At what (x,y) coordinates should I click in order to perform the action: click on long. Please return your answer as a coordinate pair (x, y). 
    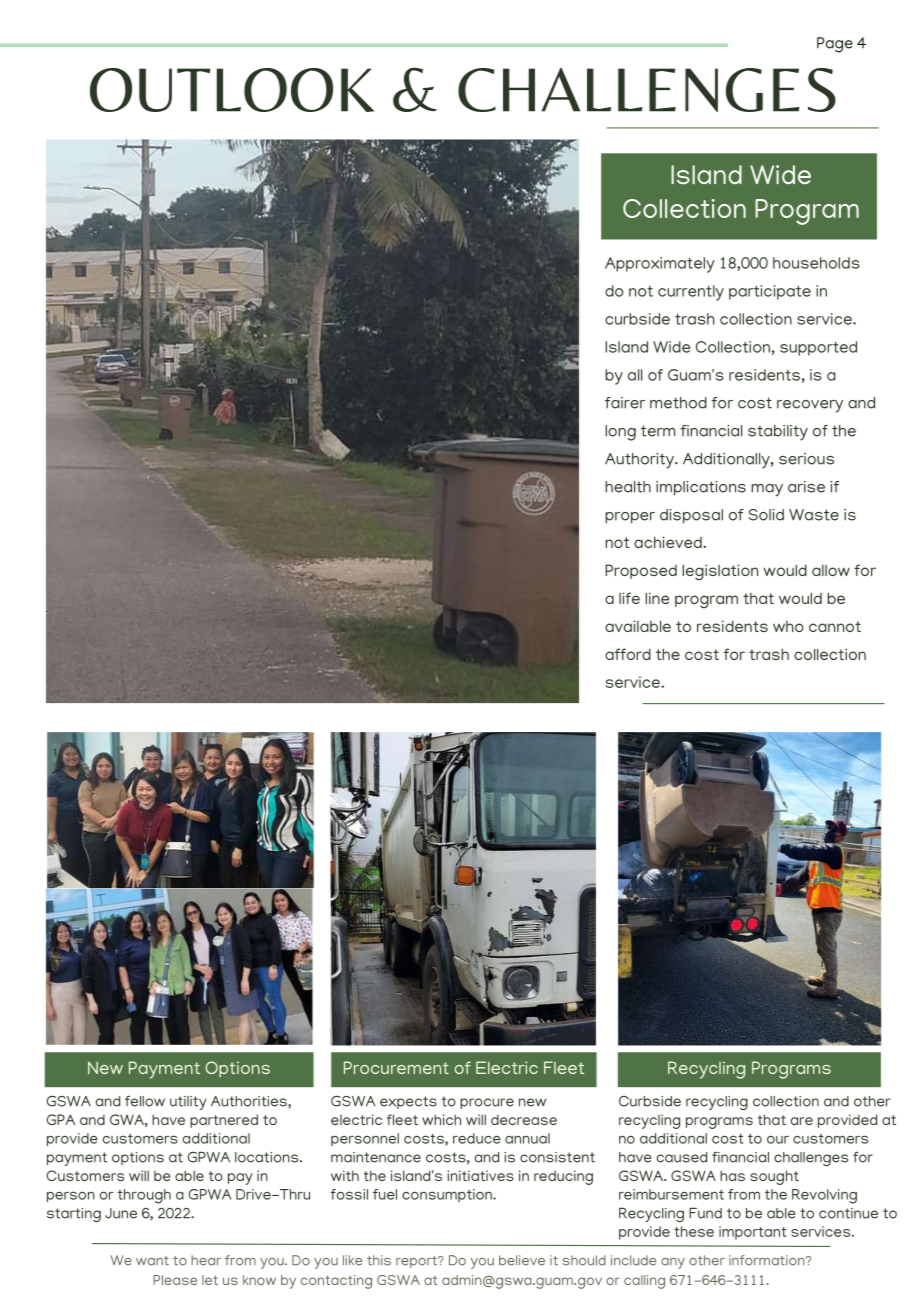
    Looking at the image, I should click on (620, 433).
